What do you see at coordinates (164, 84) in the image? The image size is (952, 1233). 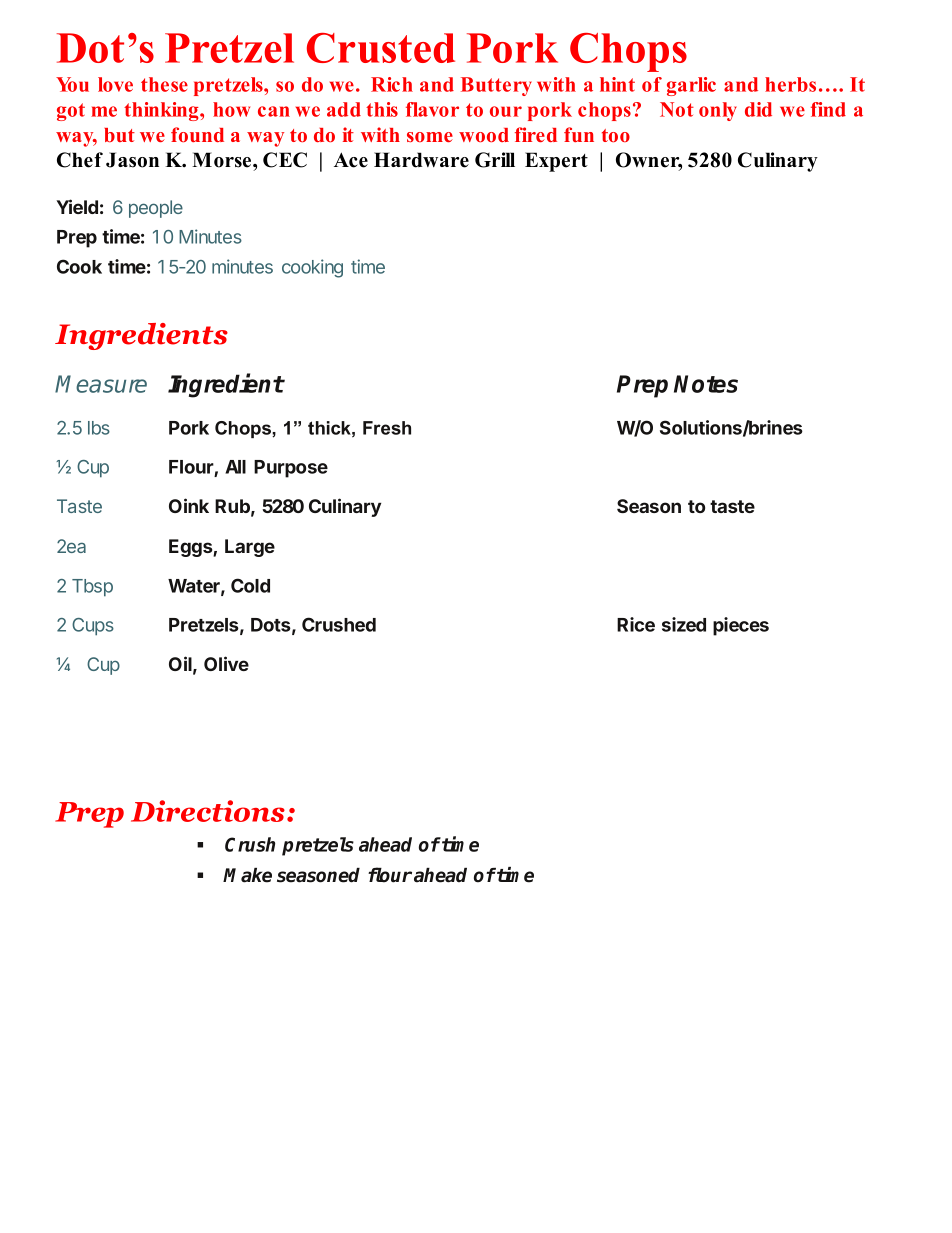 I see `these` at bounding box center [164, 84].
